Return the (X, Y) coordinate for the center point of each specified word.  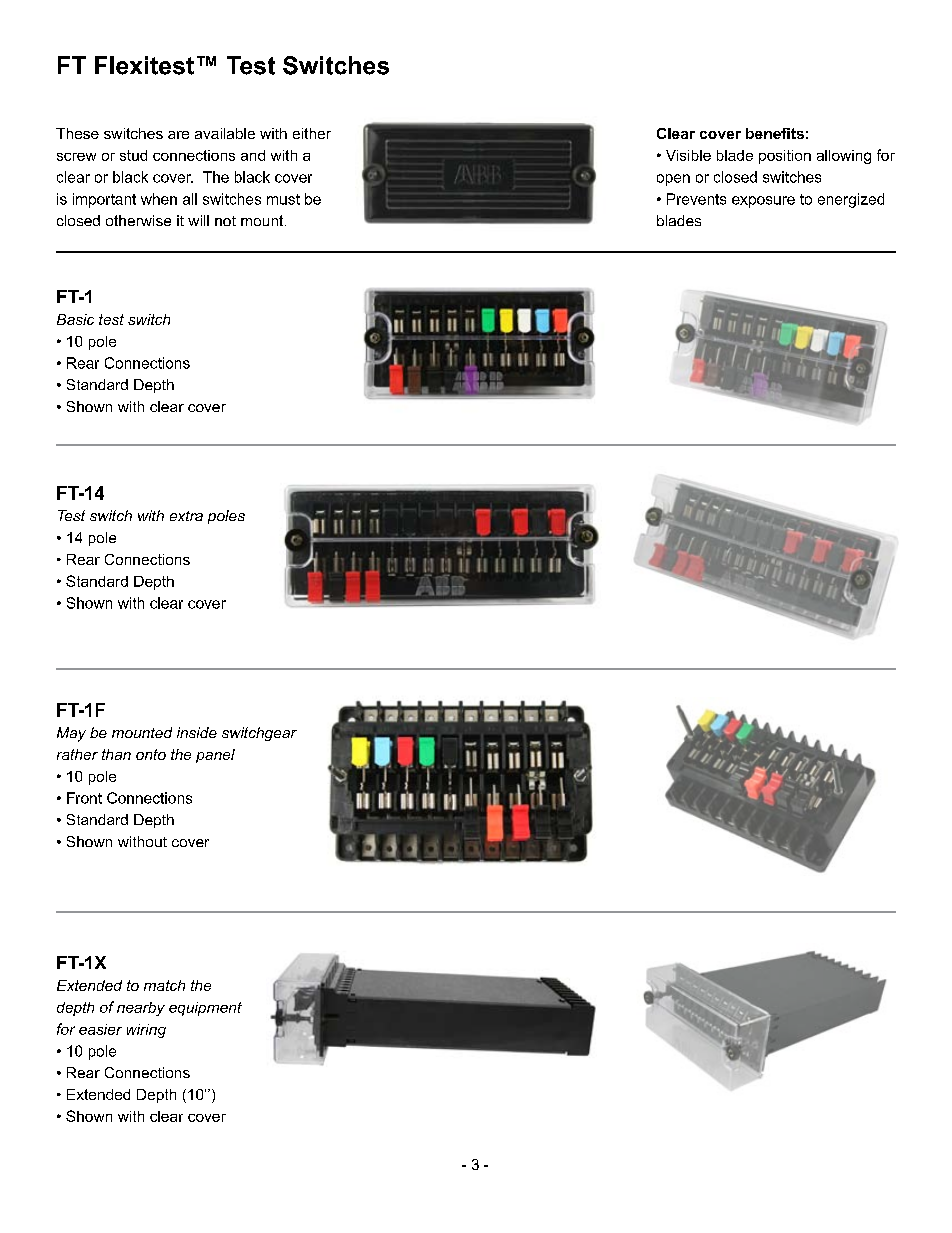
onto (151, 754)
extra (186, 516)
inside (197, 732)
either (312, 133)
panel (215, 756)
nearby (141, 1009)
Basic (75, 319)
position (785, 157)
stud (133, 155)
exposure (763, 202)
